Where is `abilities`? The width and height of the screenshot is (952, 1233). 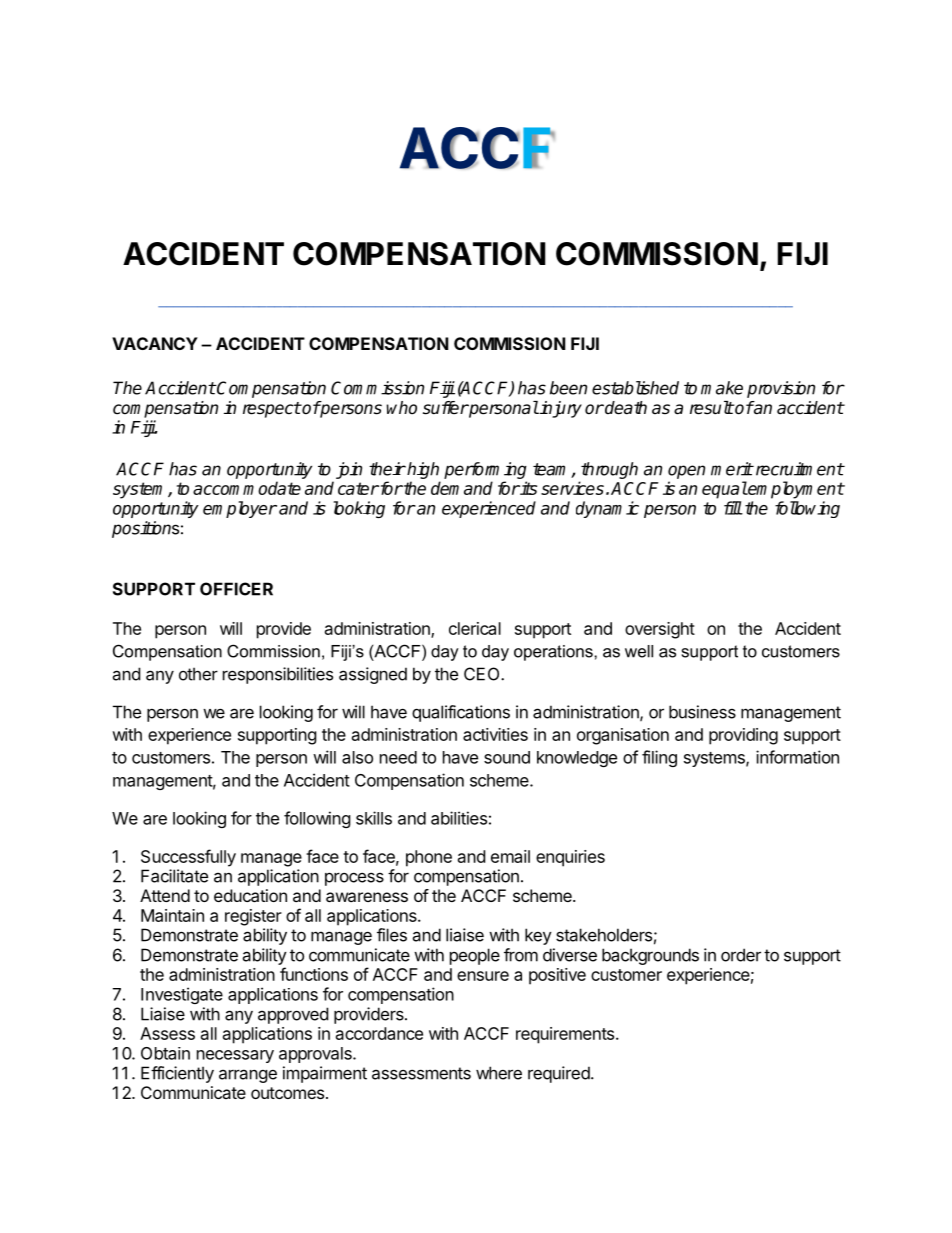
abilities is located at coordinates (459, 818).
